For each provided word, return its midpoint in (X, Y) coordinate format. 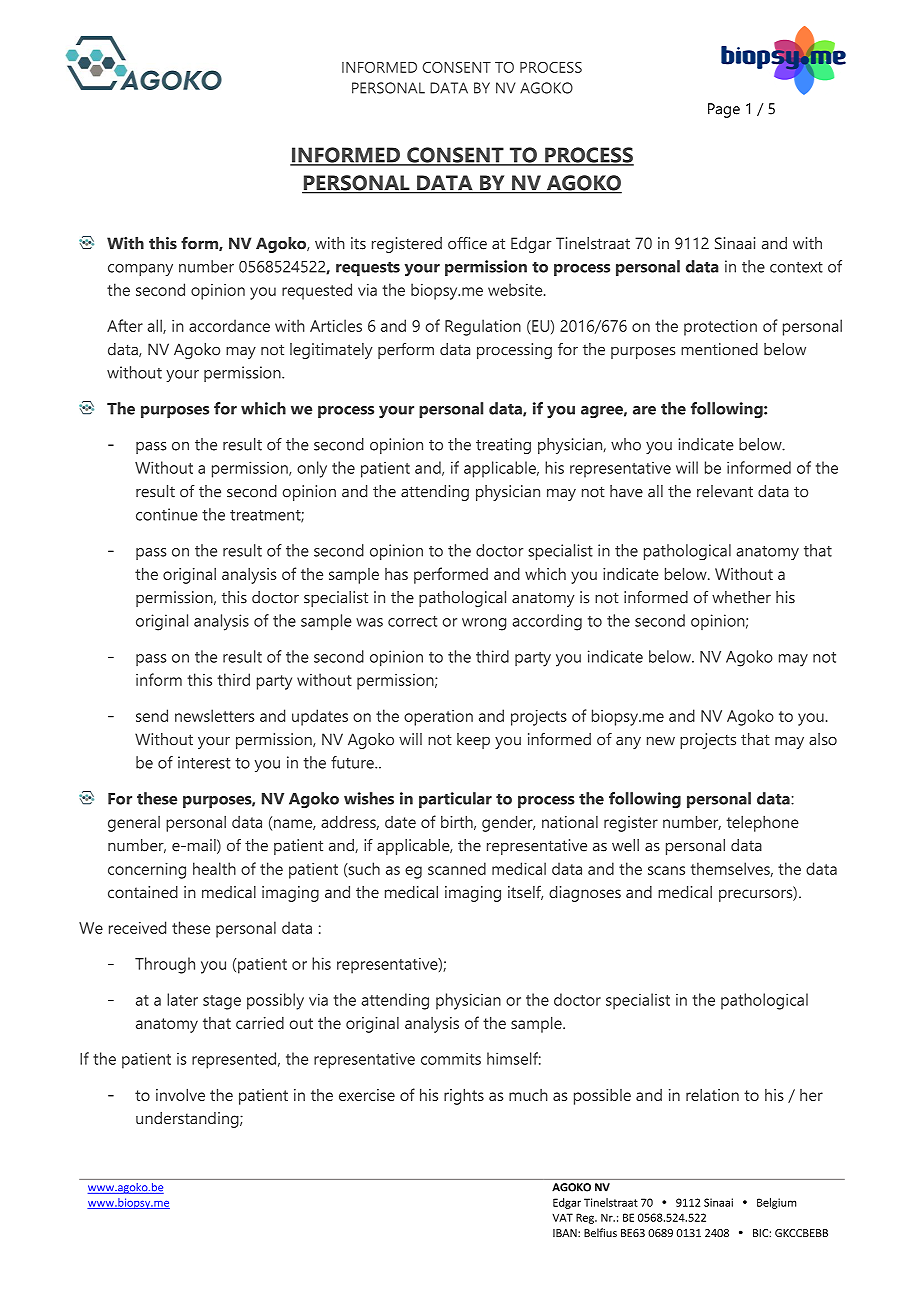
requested (317, 291)
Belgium (776, 1203)
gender (508, 823)
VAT (562, 1217)
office (467, 243)
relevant (725, 491)
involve (180, 1094)
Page (724, 110)
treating (503, 446)
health (214, 868)
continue (167, 514)
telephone (763, 824)
